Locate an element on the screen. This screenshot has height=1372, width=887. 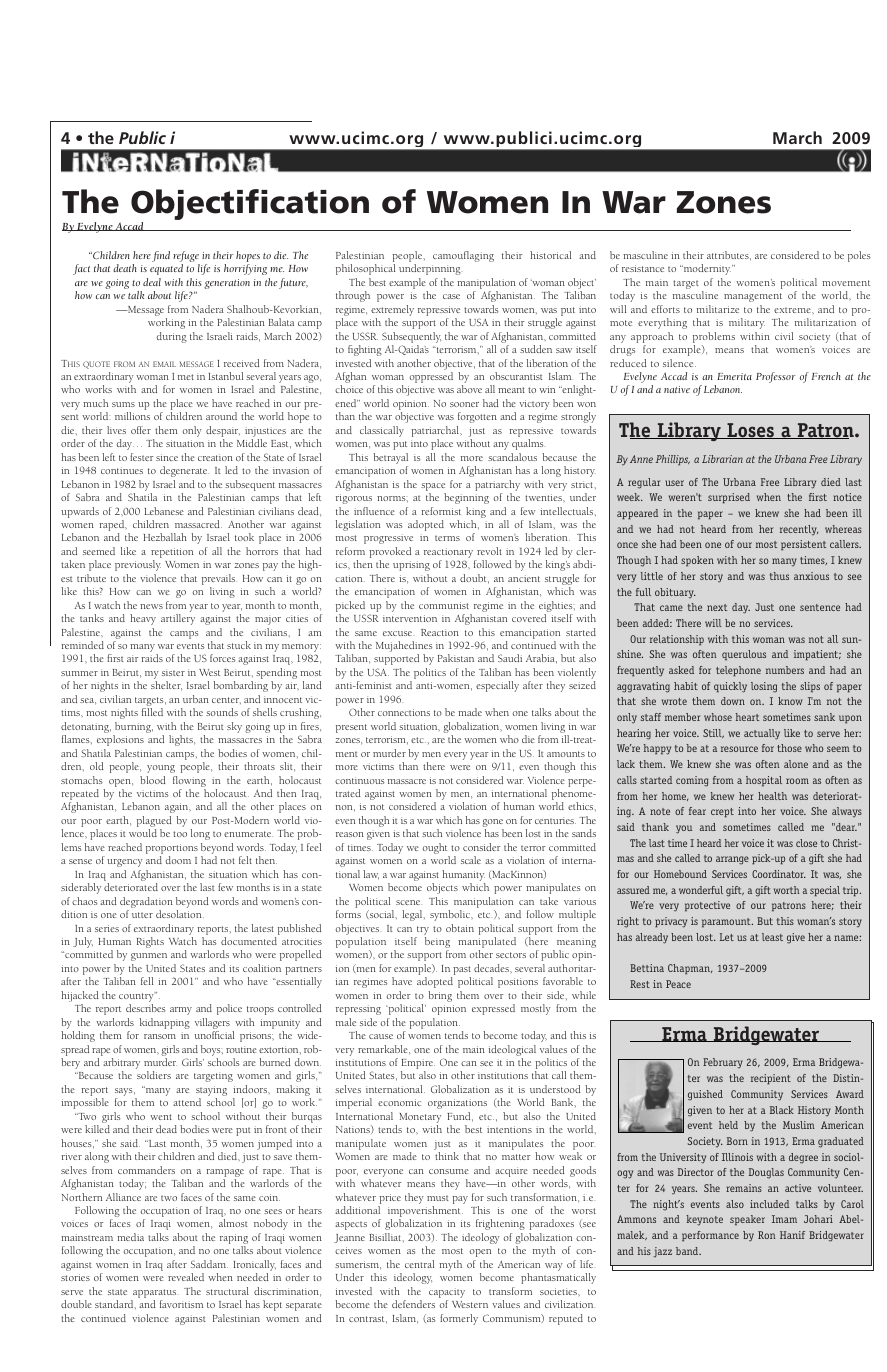
shelter is located at coordinates (166, 686).
